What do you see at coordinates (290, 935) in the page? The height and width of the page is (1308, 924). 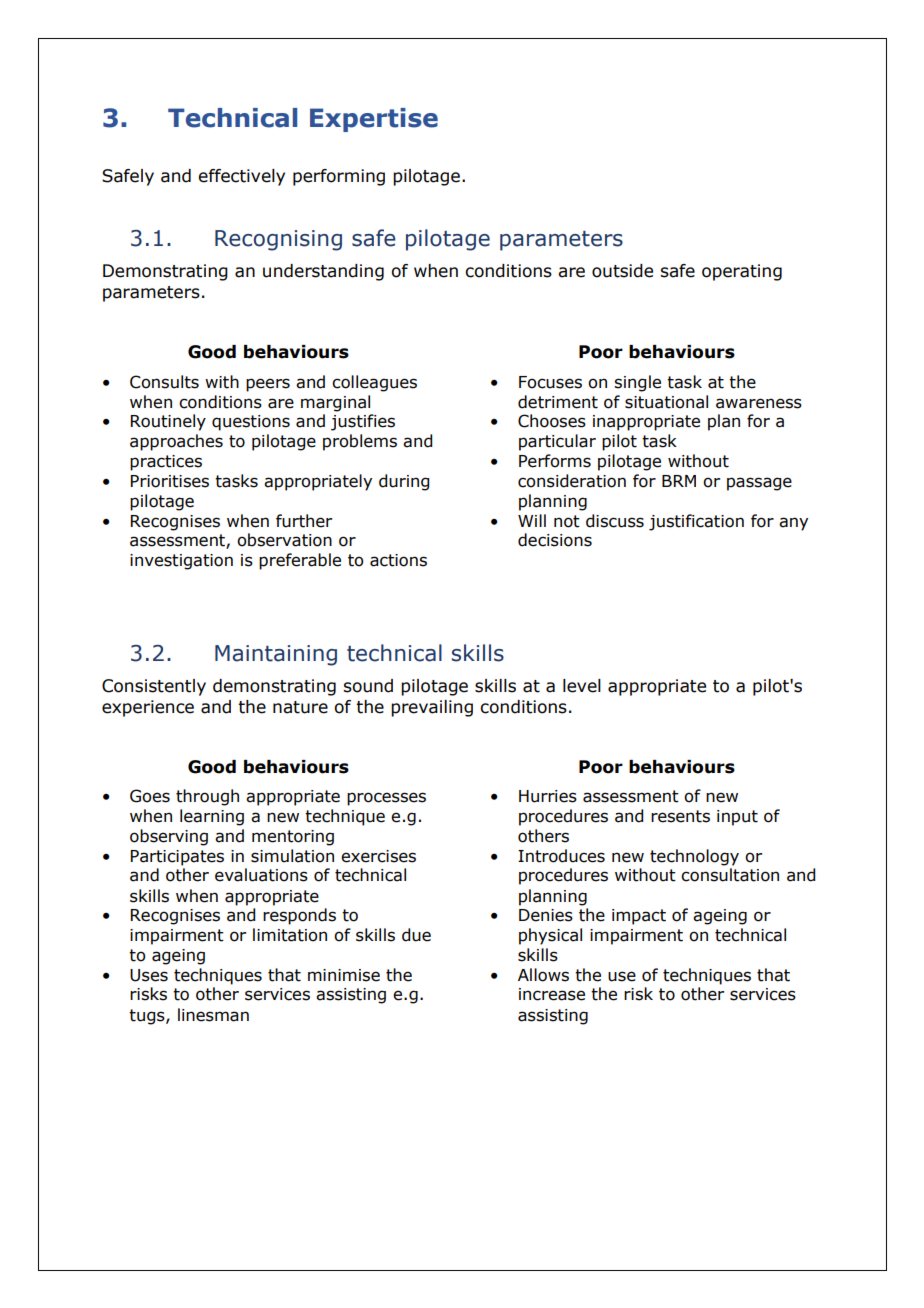 I see `limitation` at bounding box center [290, 935].
